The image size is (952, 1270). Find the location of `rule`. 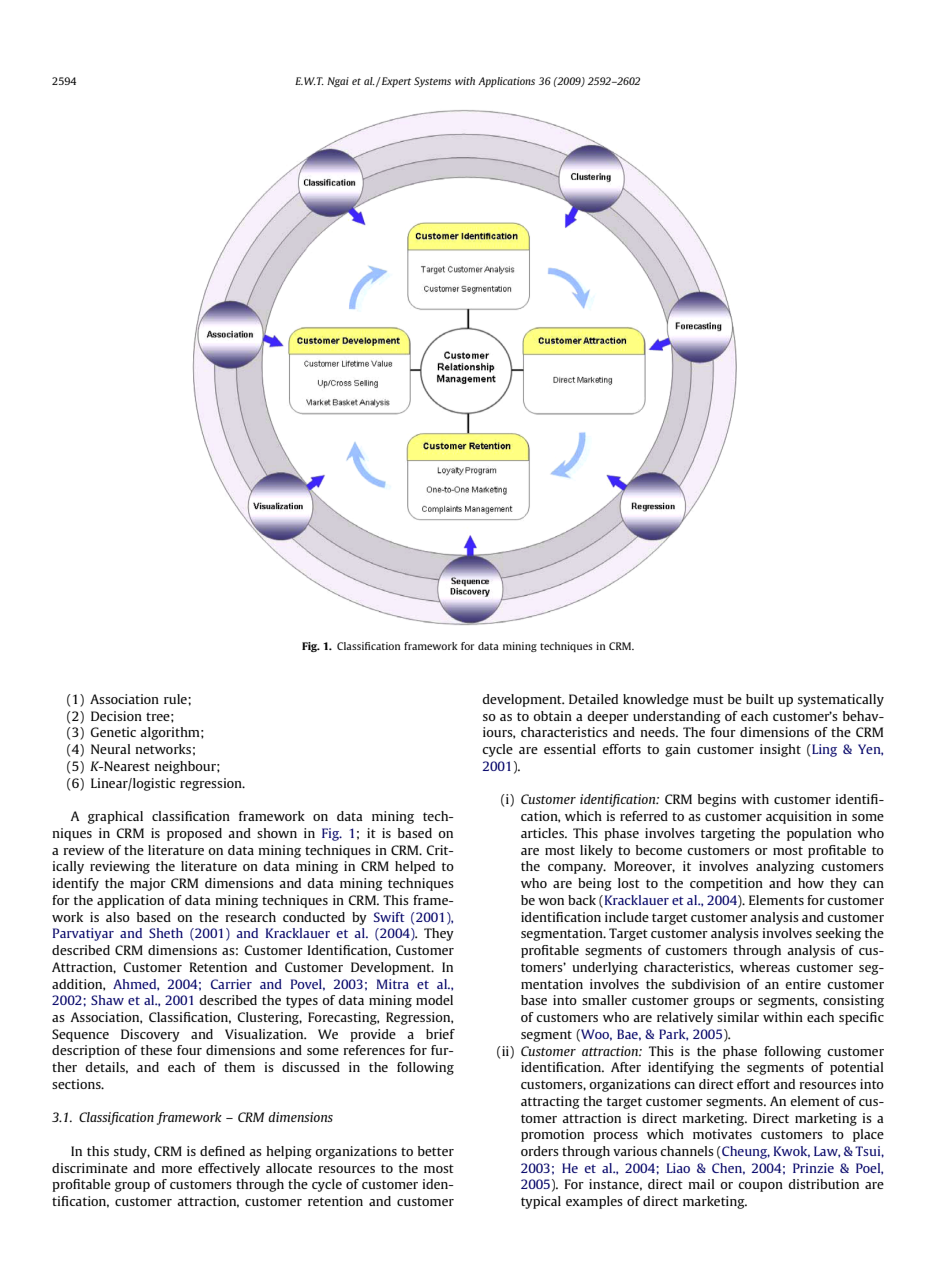

rule is located at coordinates (176, 699).
